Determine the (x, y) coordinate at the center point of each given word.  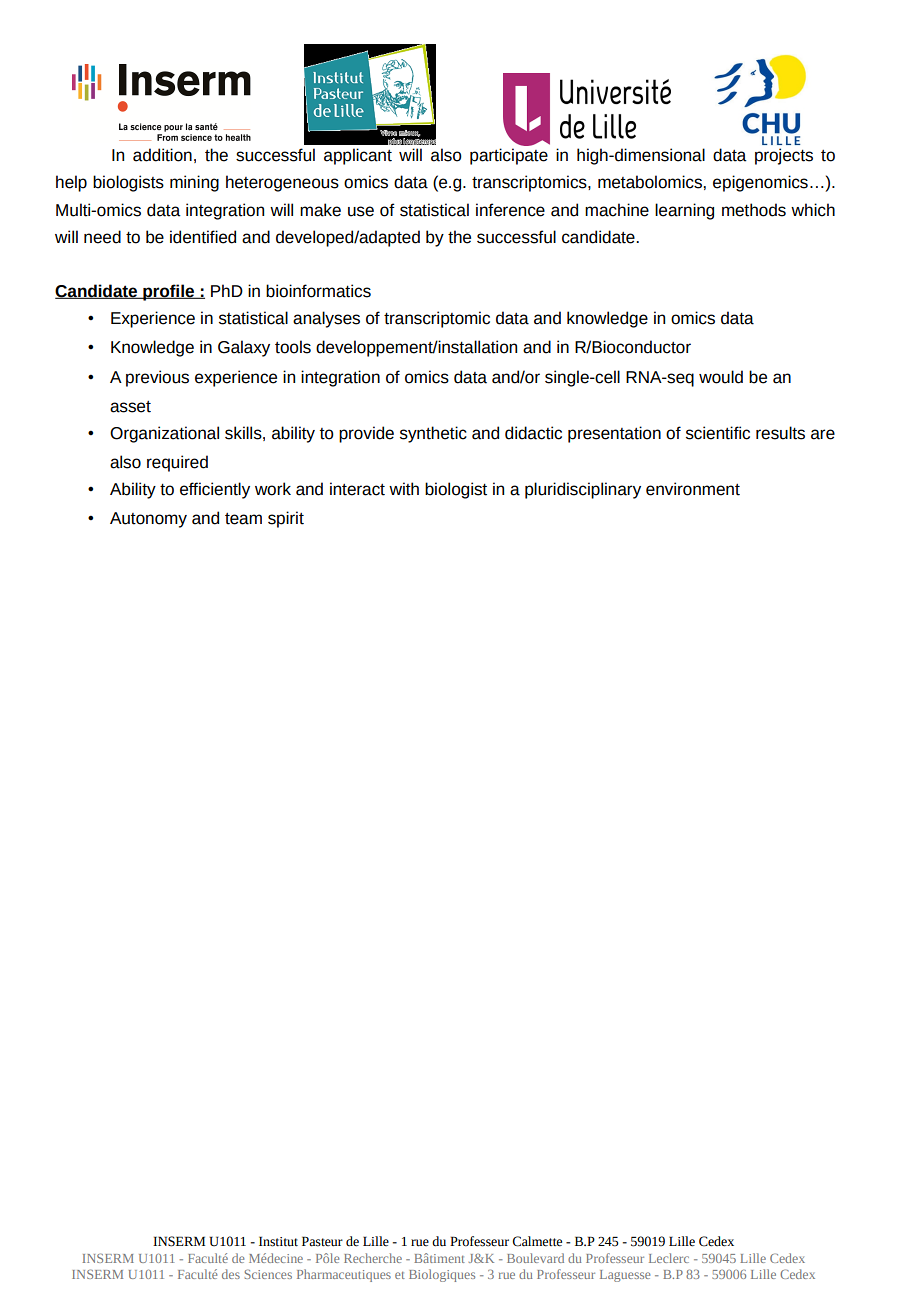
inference (510, 210)
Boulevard (535, 1258)
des (231, 1274)
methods (754, 210)
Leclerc (669, 1258)
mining (194, 183)
